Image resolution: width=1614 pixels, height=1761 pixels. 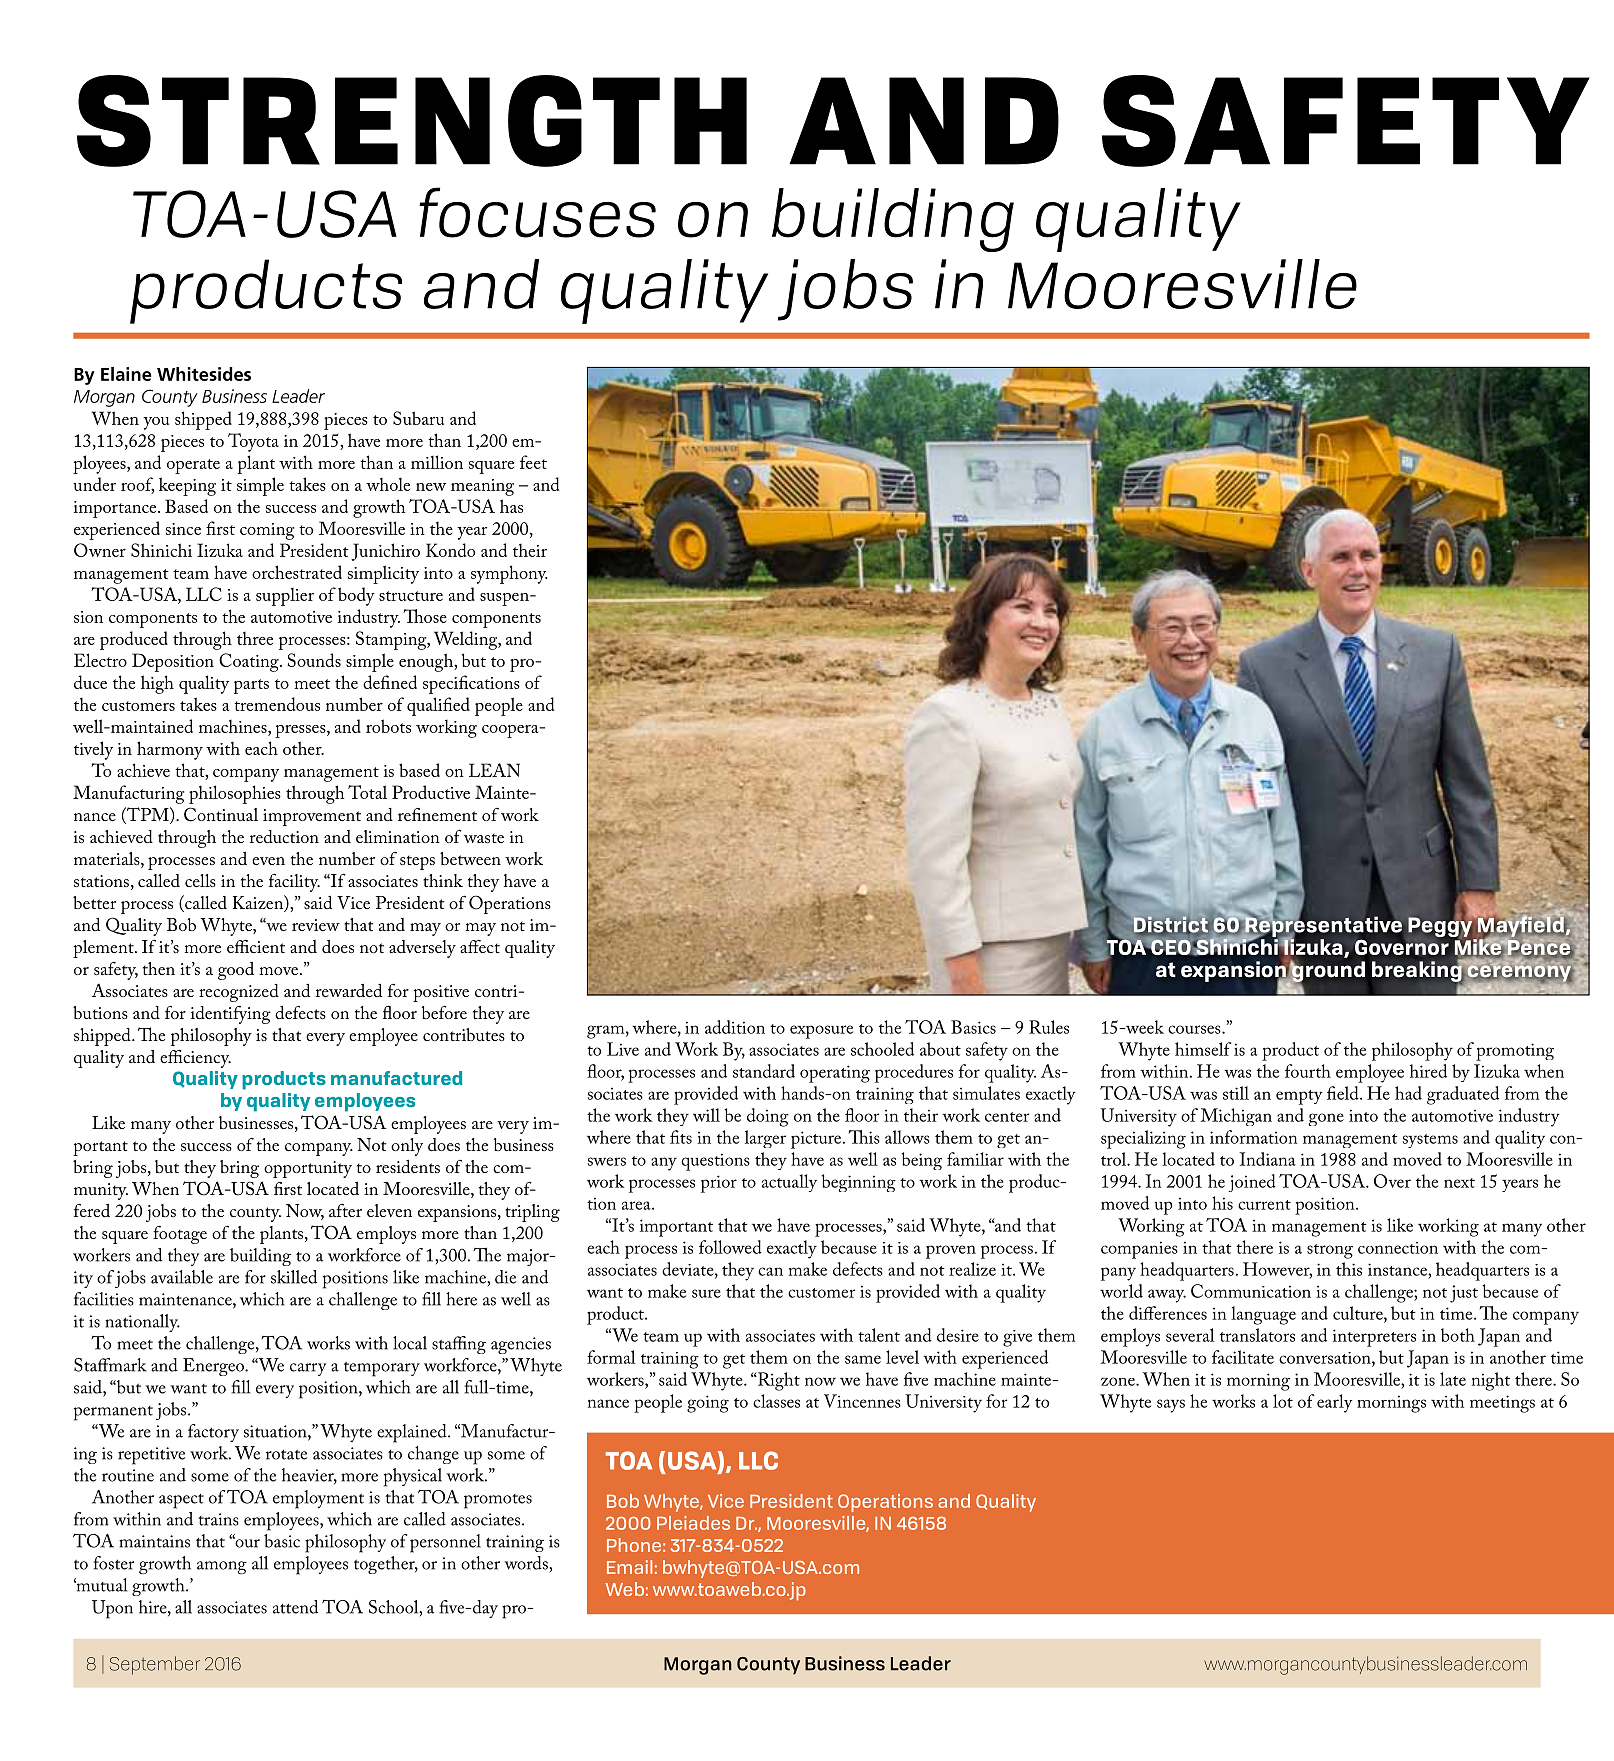 I want to click on gone, so click(x=1326, y=1119).
